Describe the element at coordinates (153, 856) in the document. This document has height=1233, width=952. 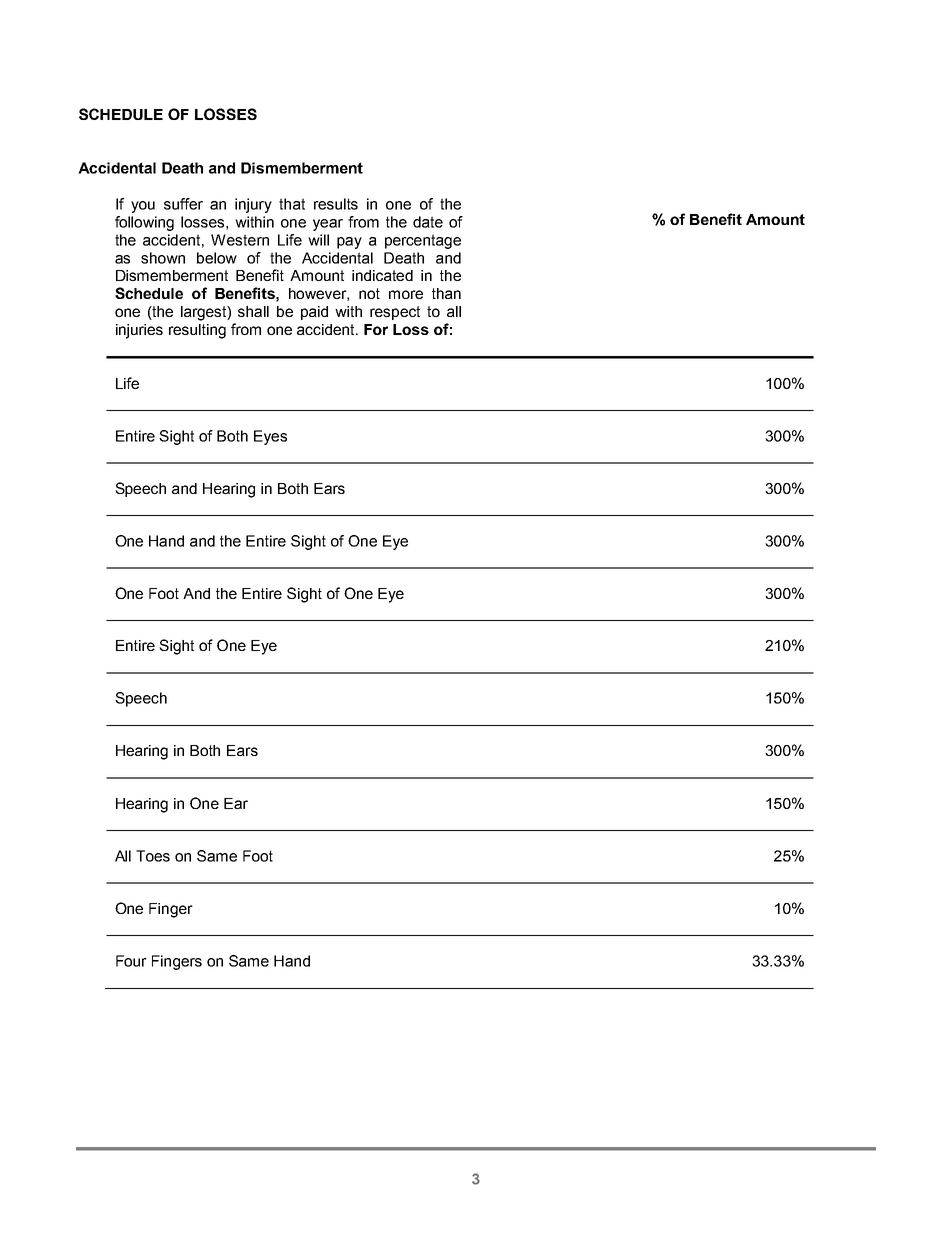
I see `Toes` at that location.
